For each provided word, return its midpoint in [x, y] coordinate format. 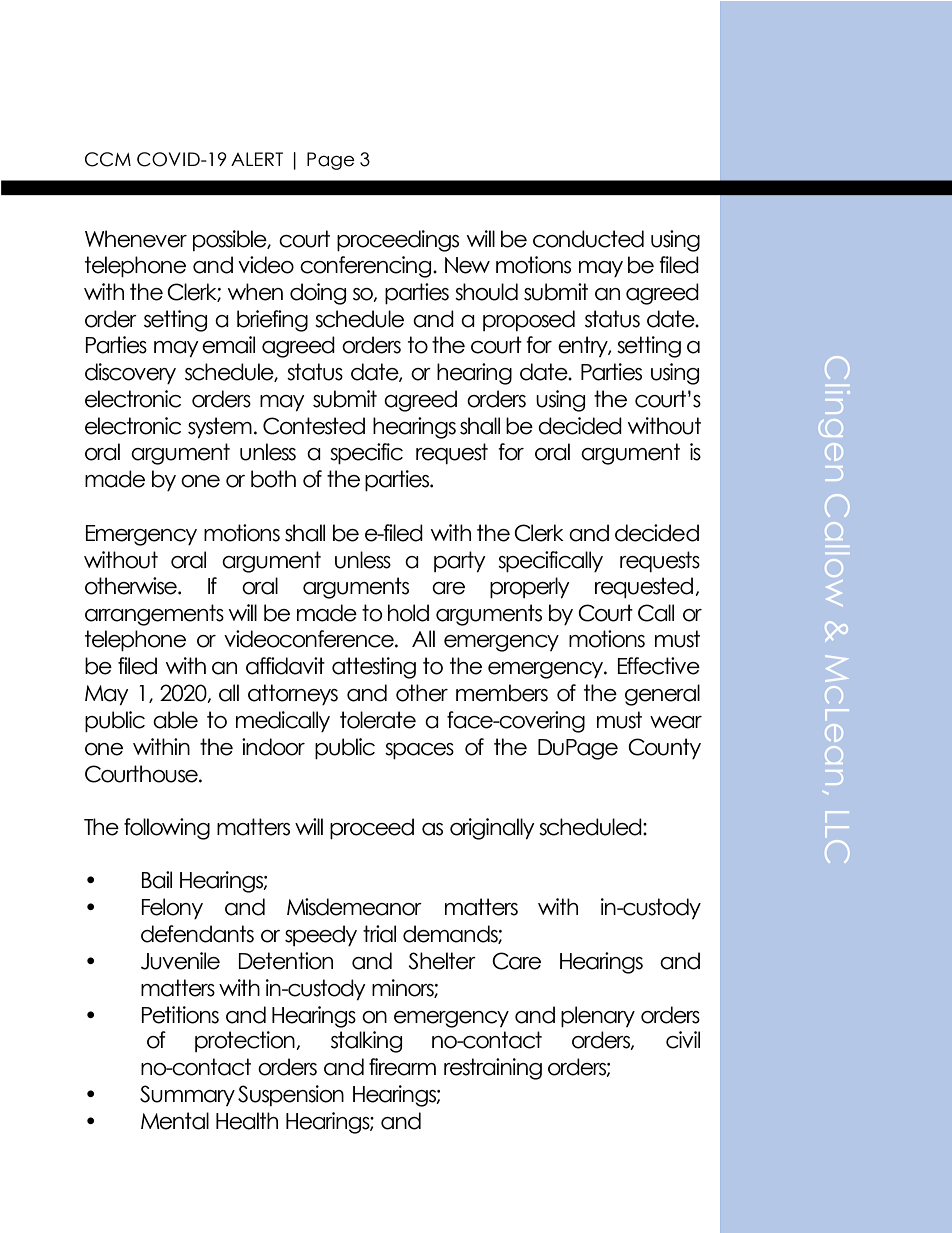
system [220, 427]
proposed [529, 320]
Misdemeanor [354, 907]
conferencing [367, 267]
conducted [588, 239]
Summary [187, 1095]
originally [492, 829]
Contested [314, 426]
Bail [157, 880]
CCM [108, 159]
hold [408, 613]
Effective [659, 666]
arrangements [154, 615]
